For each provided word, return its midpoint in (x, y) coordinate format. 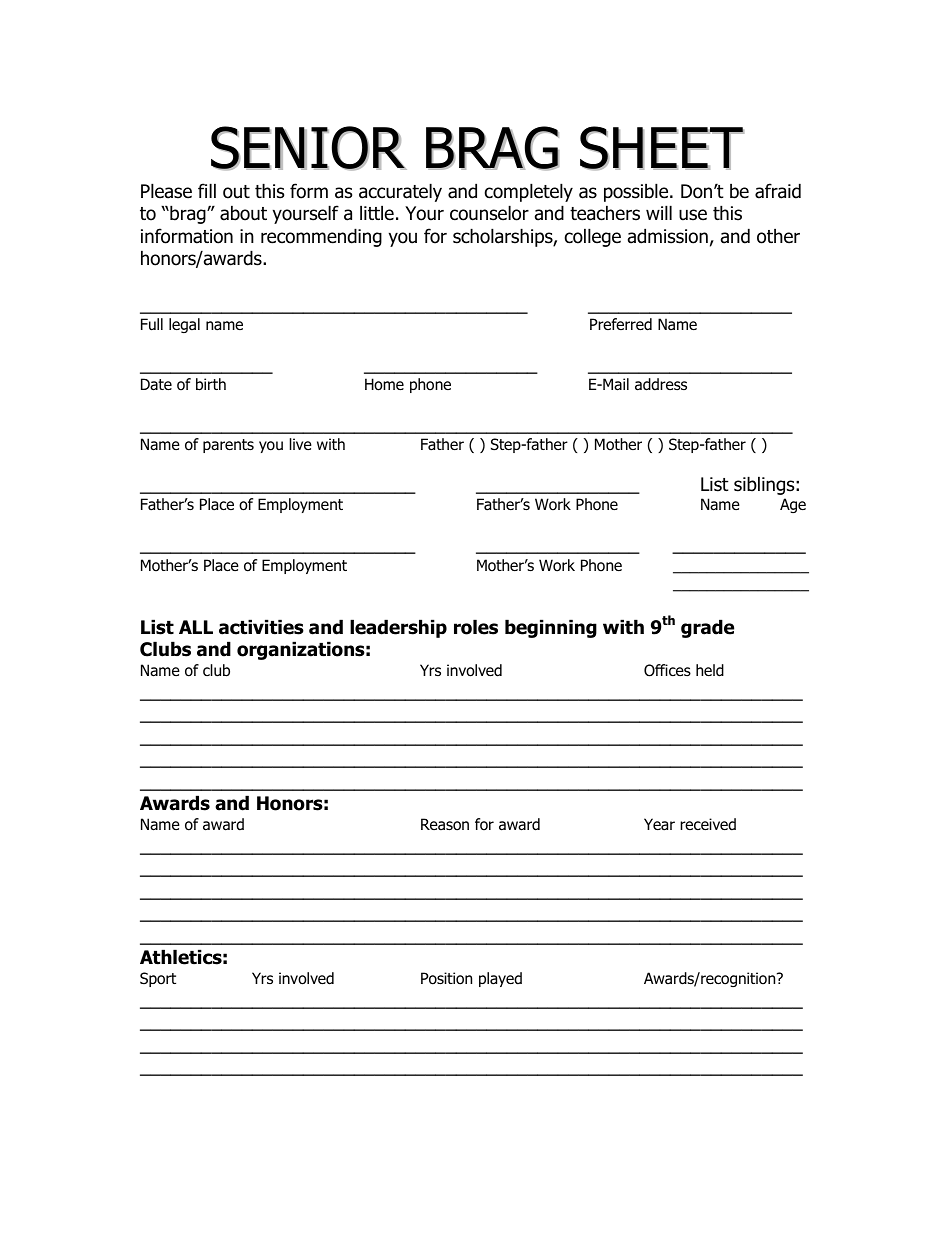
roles (476, 627)
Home (384, 384)
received (708, 824)
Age (793, 505)
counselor (489, 213)
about (243, 213)
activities (261, 627)
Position (446, 978)
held (710, 670)
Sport (158, 979)
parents (228, 446)
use (693, 215)
